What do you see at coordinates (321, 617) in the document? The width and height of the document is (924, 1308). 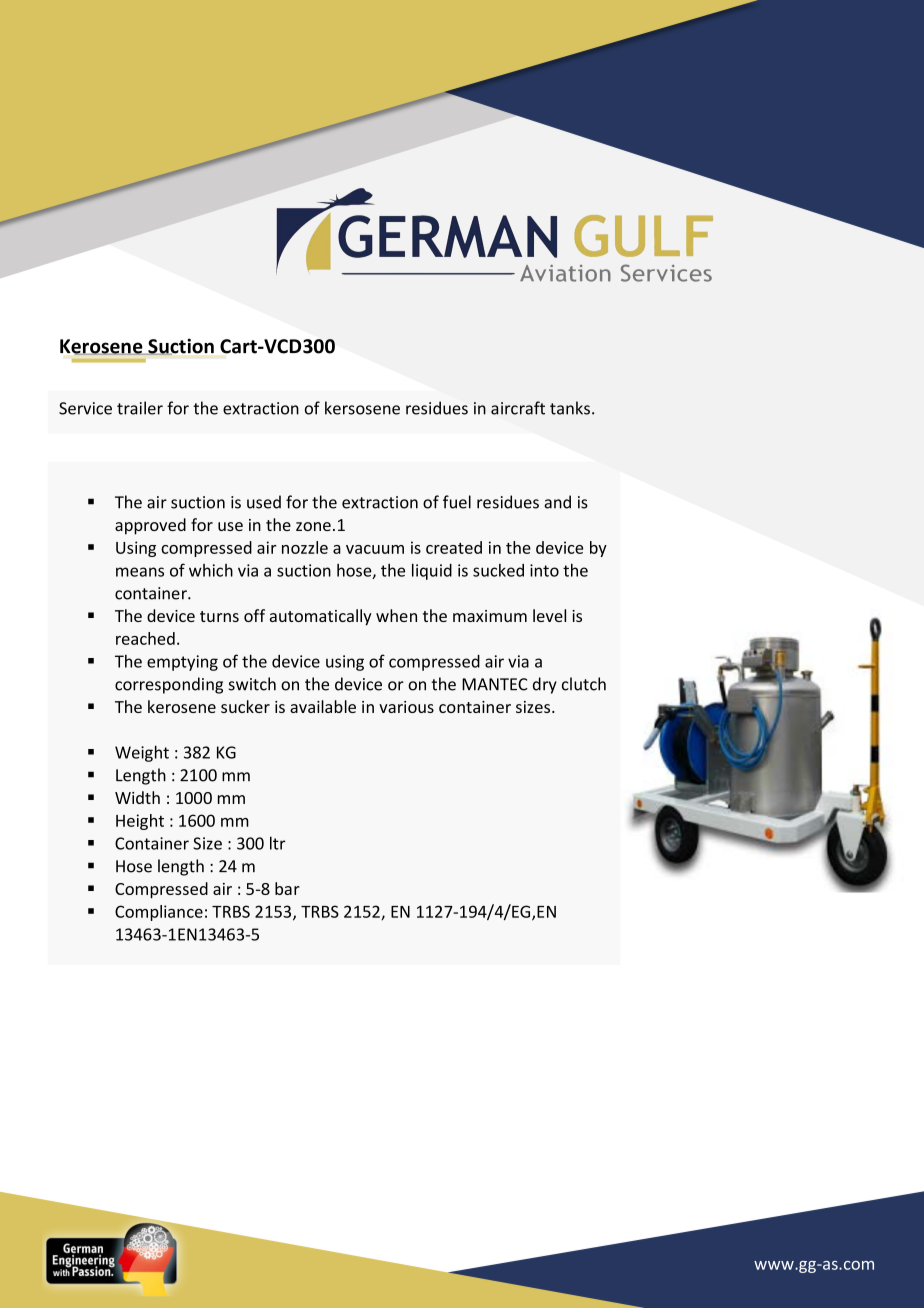 I see `automatically` at bounding box center [321, 617].
